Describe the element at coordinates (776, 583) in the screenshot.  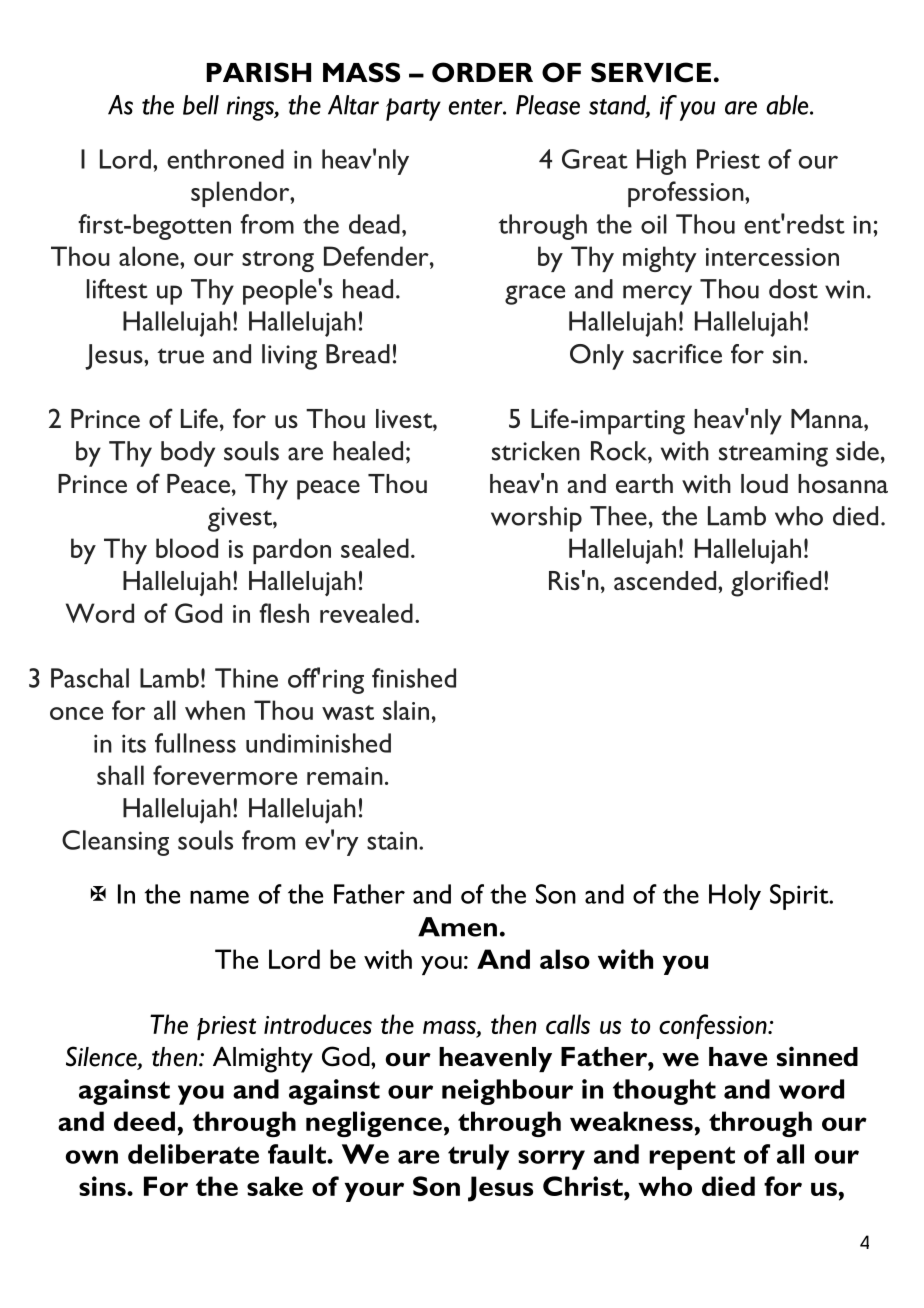
I see `glorified` at that location.
